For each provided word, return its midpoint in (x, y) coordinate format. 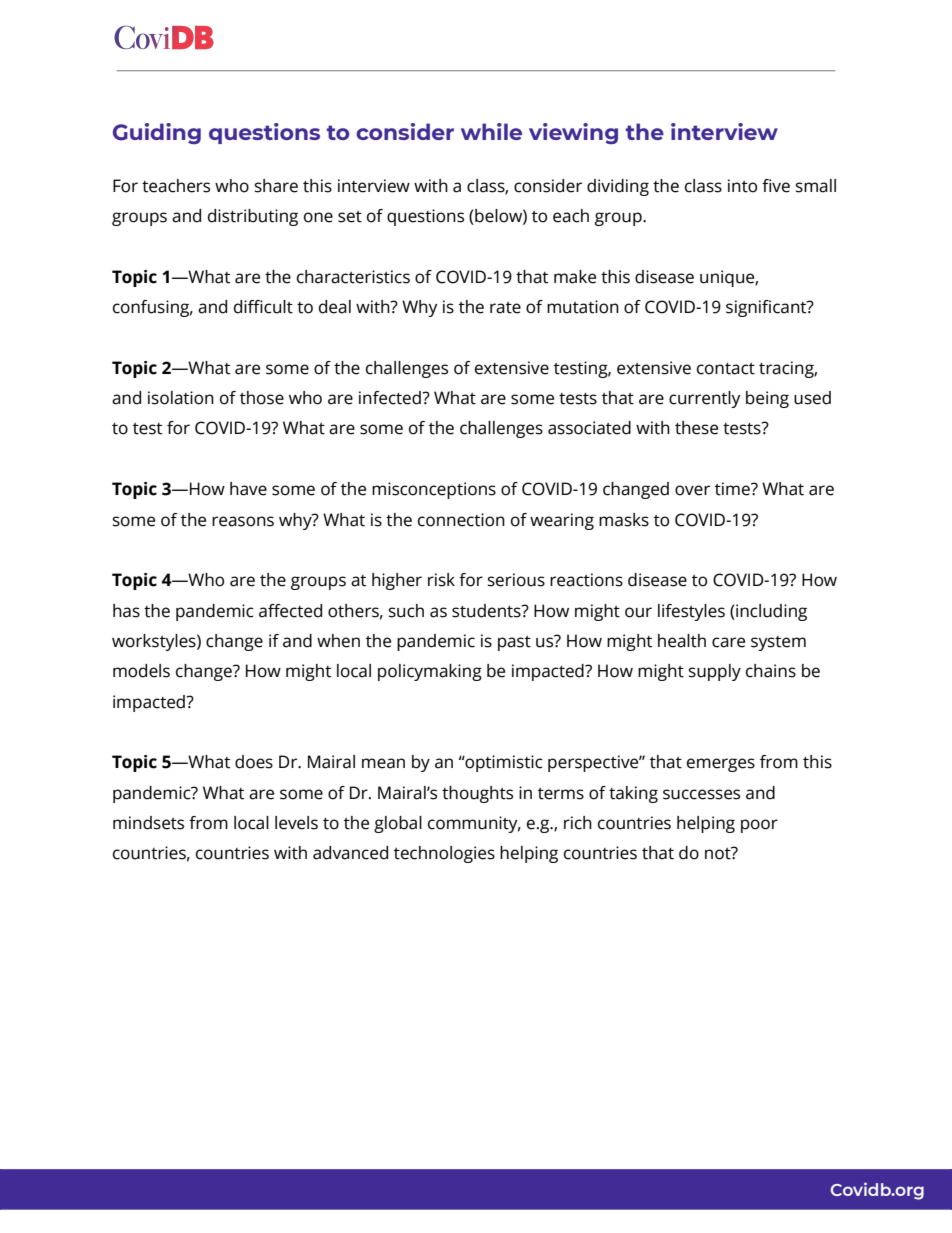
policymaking (430, 672)
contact (726, 369)
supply (715, 672)
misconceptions (434, 490)
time (733, 489)
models (141, 671)
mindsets (148, 823)
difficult (263, 307)
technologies (444, 854)
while (491, 131)
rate (505, 308)
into (742, 186)
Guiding (157, 133)
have (248, 489)
